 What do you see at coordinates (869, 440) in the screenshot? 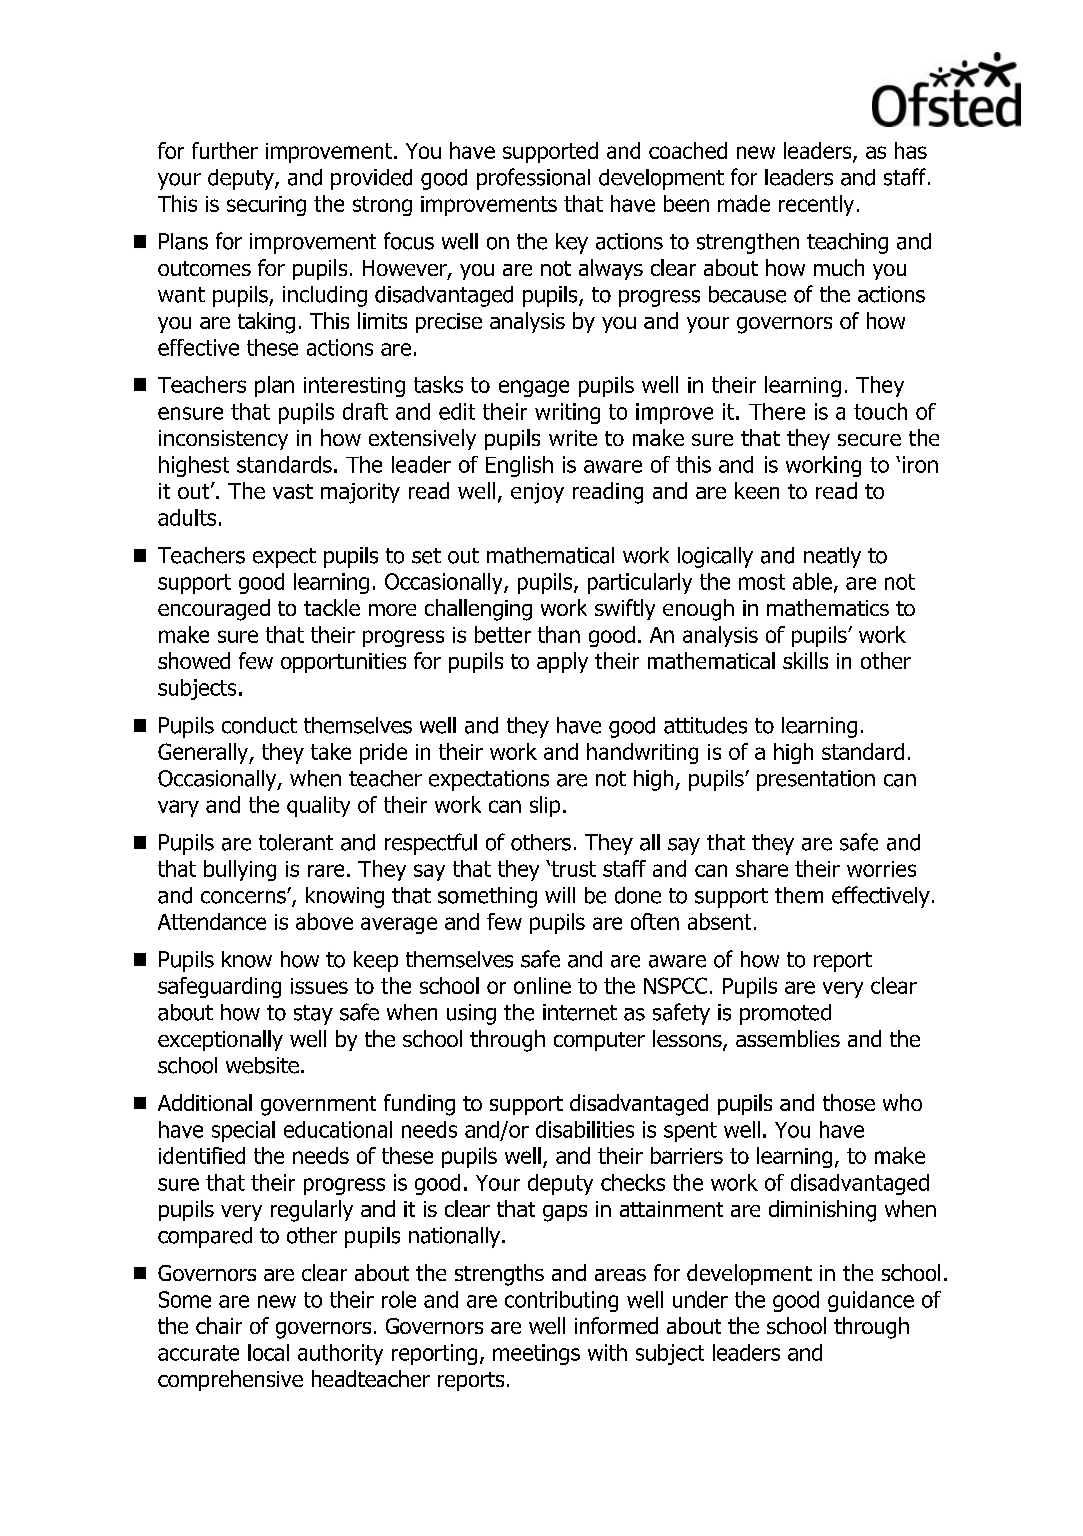
I see `secure` at bounding box center [869, 440].
